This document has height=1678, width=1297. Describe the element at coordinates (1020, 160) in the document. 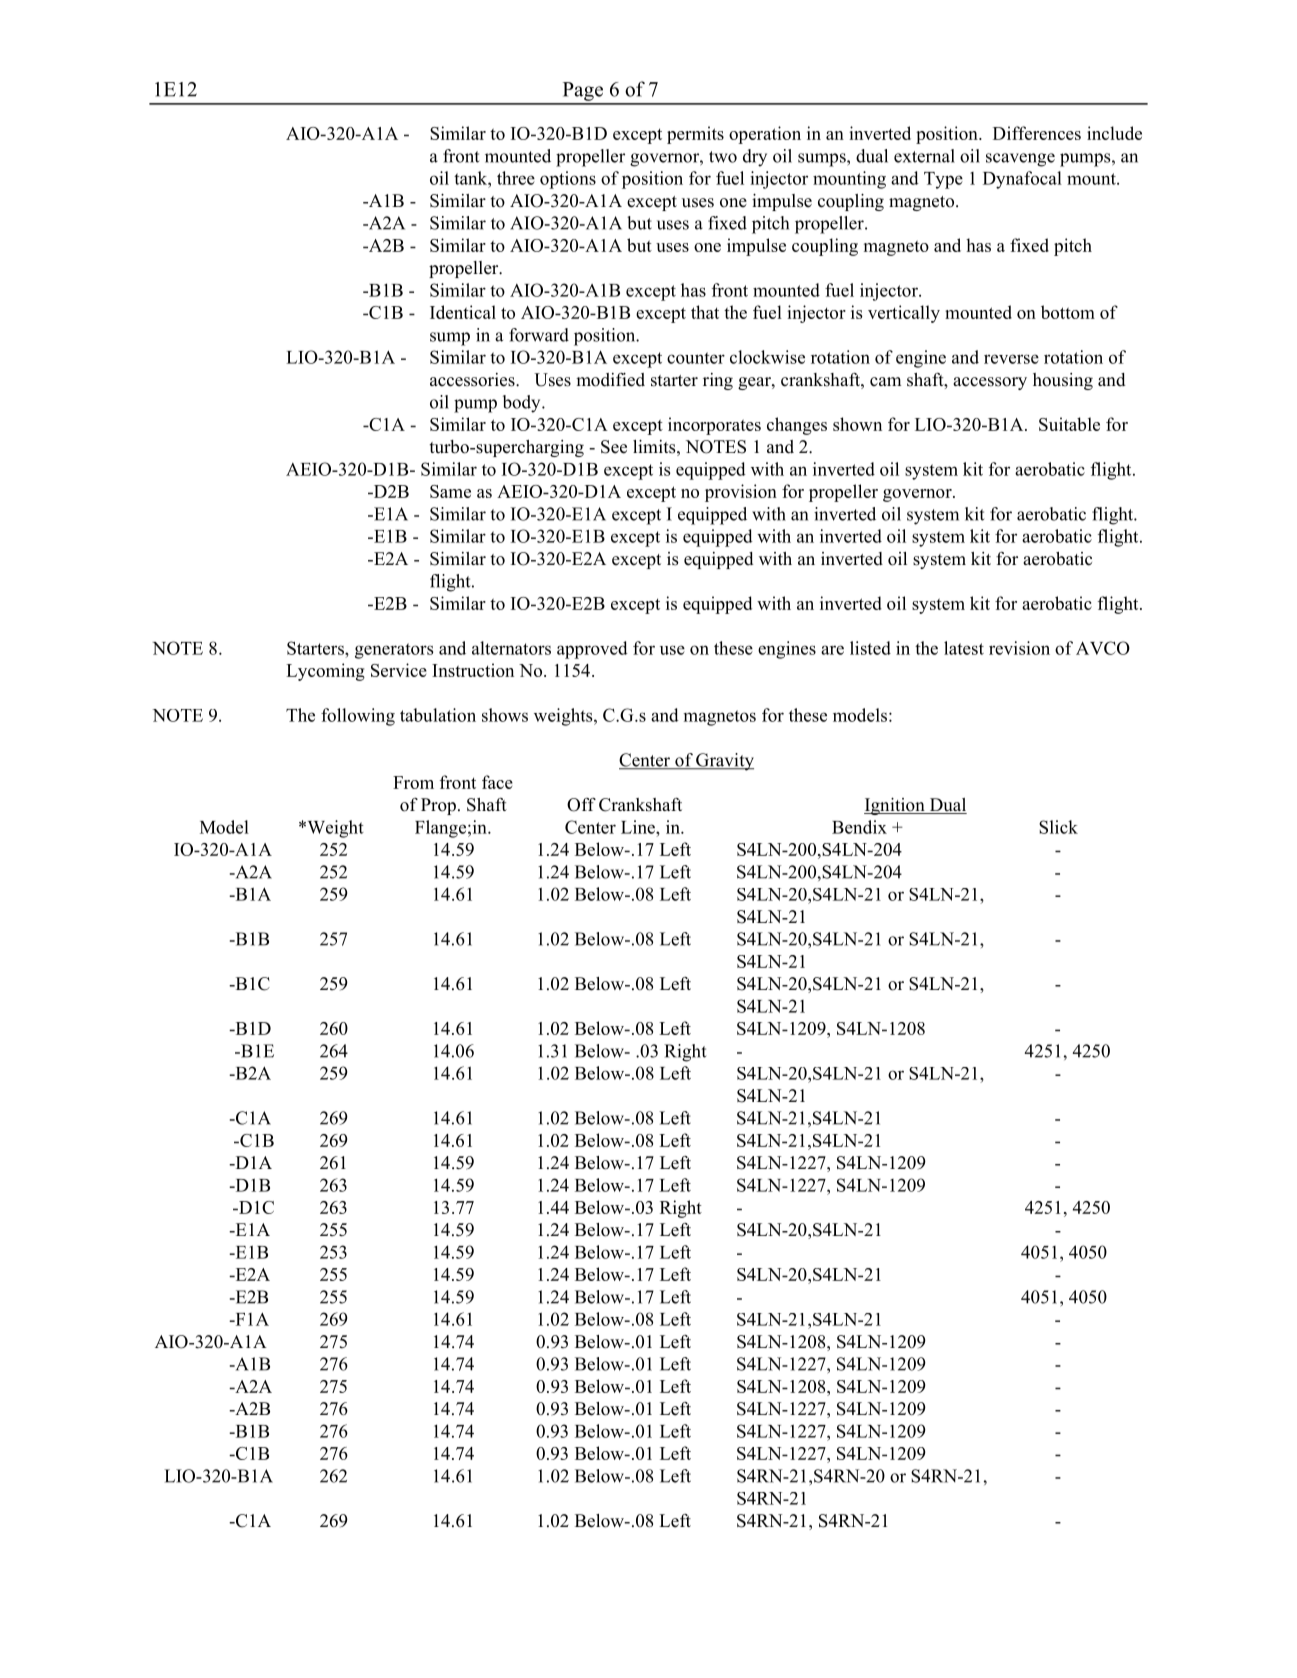

I see `scavenge` at that location.
